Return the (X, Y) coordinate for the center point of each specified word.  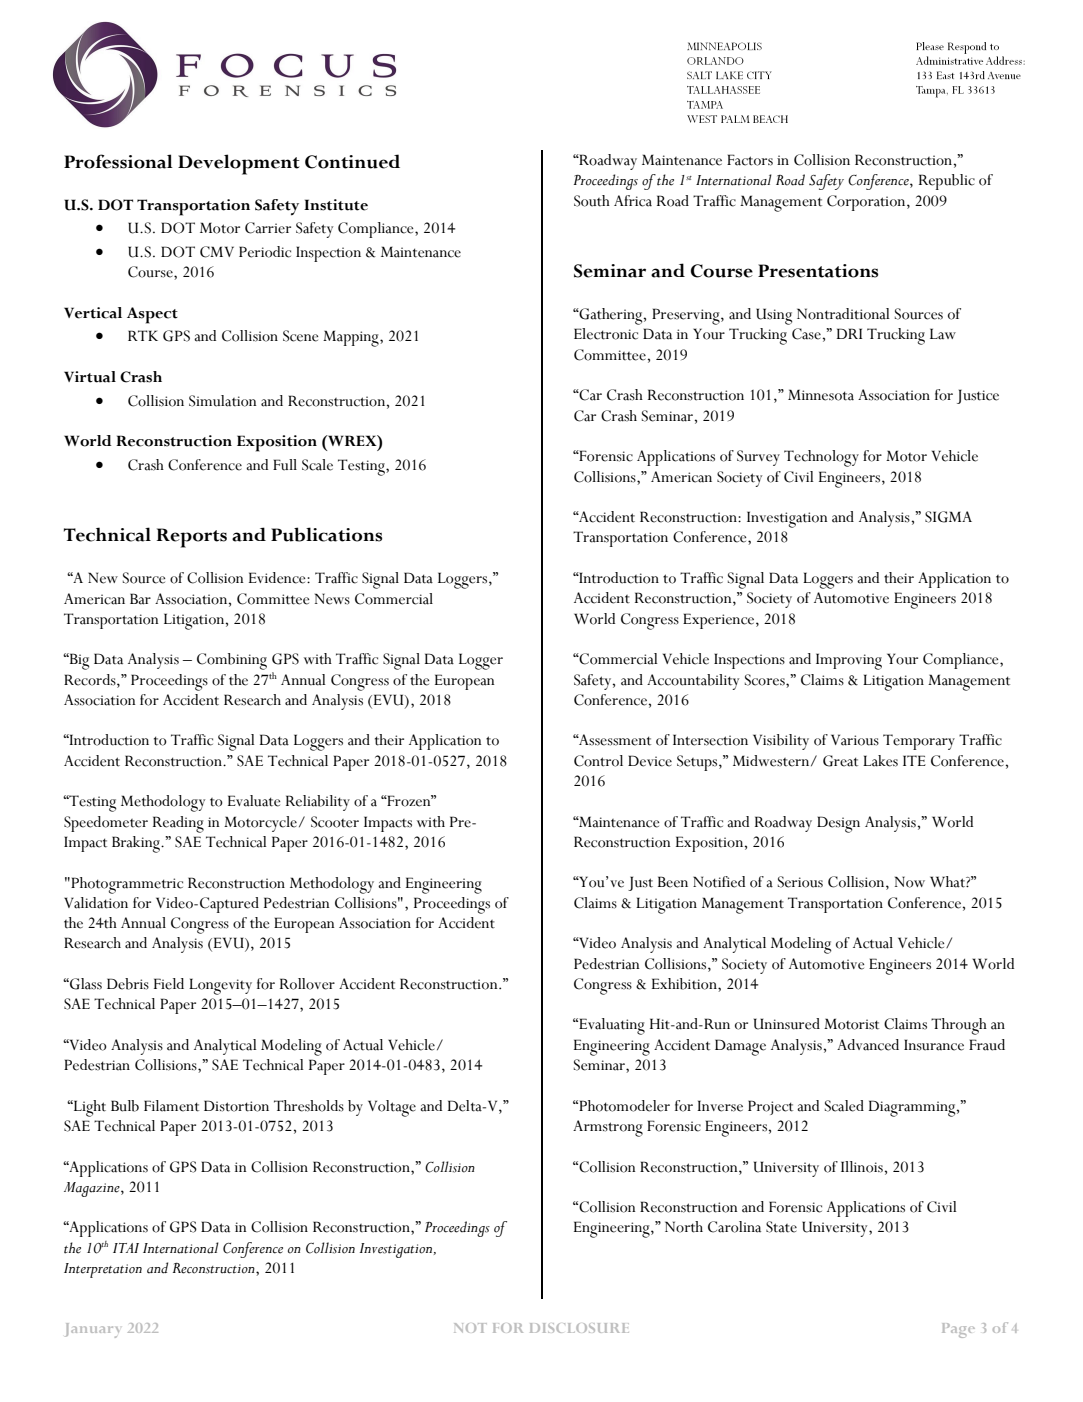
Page (958, 1330)
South (592, 201)
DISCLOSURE (579, 1328)
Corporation (867, 203)
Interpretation (103, 1270)
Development (239, 164)
